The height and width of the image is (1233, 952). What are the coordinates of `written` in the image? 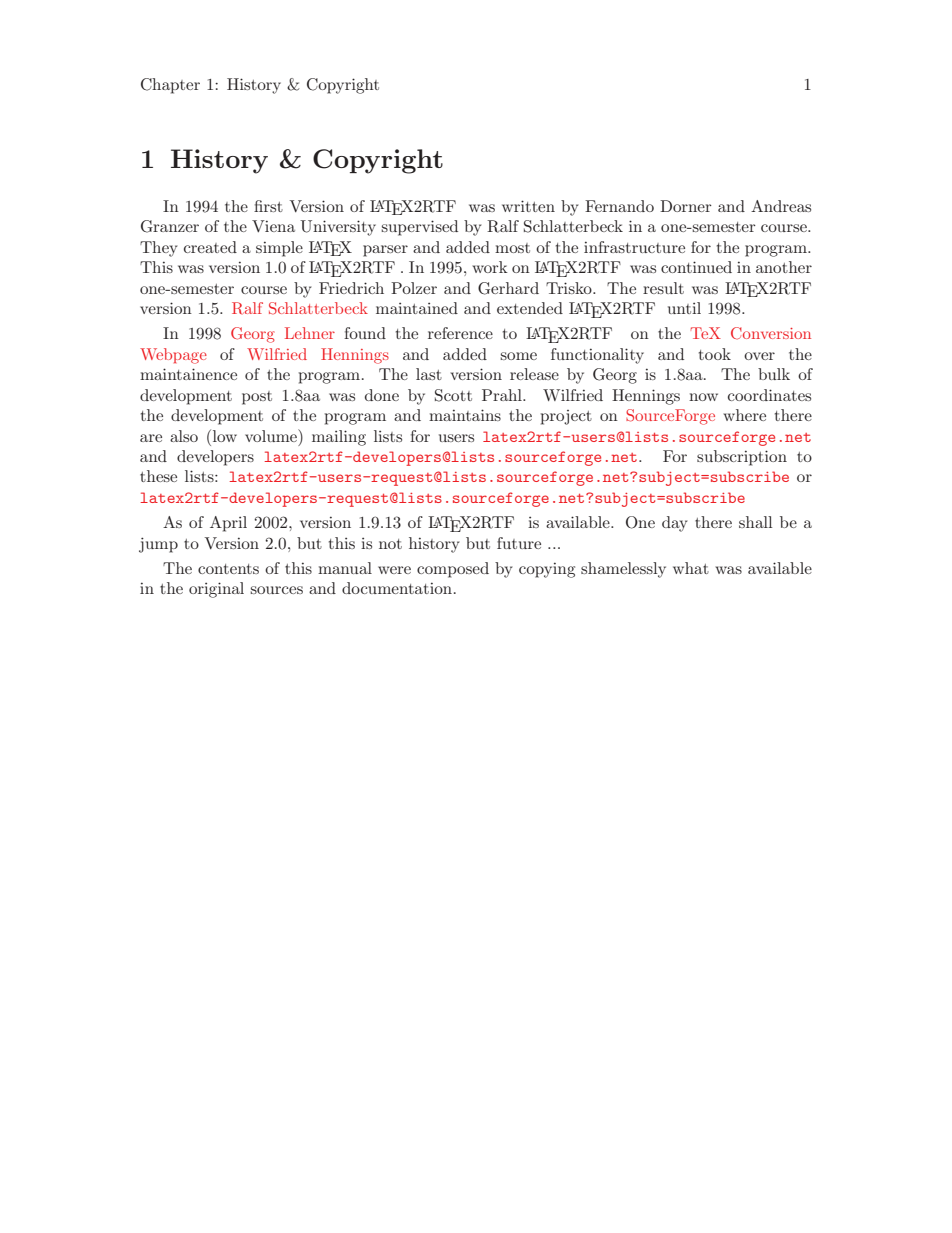 It's located at (528, 206).
